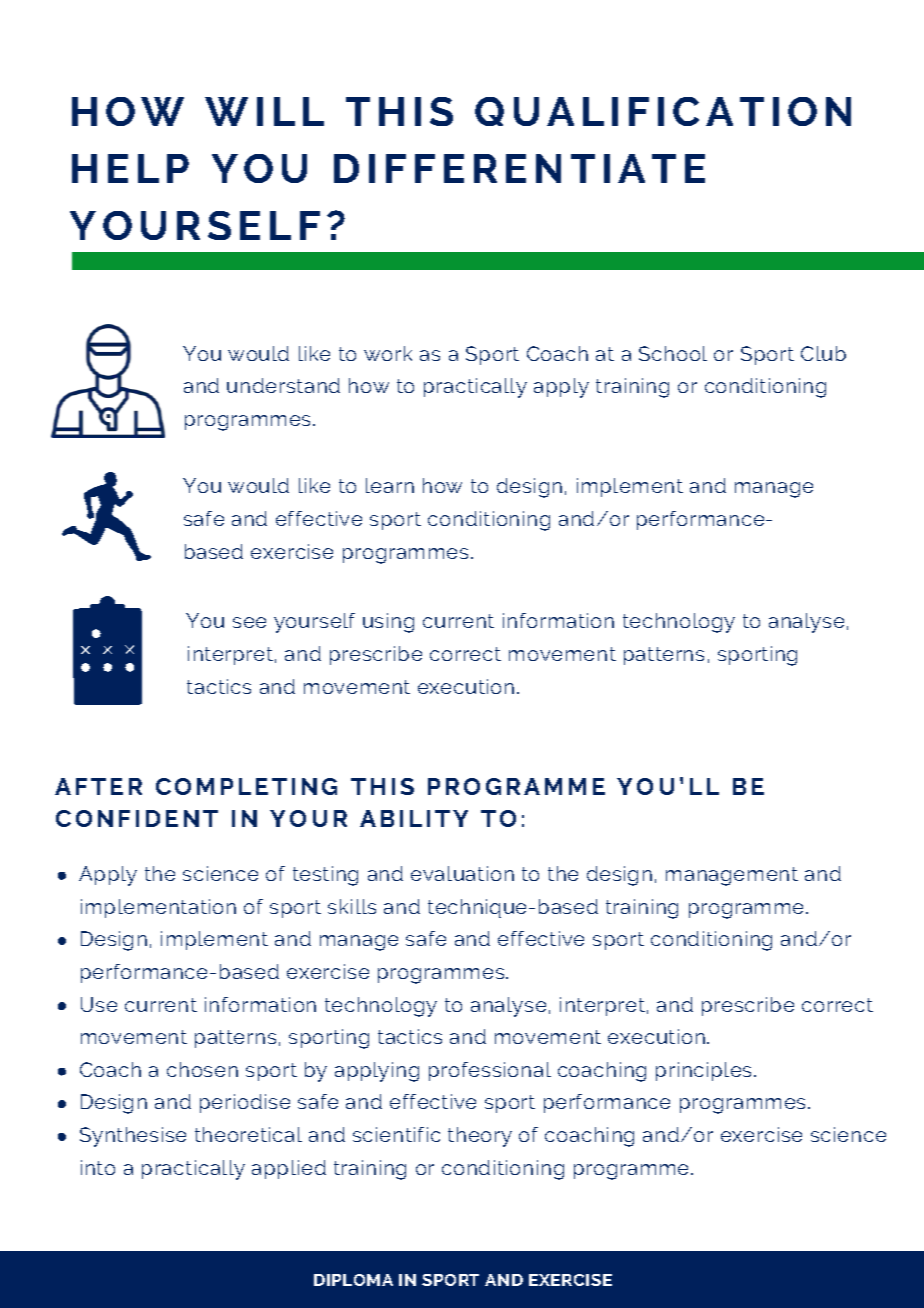 This document has height=1308, width=924. I want to click on HELP, so click(130, 168).
